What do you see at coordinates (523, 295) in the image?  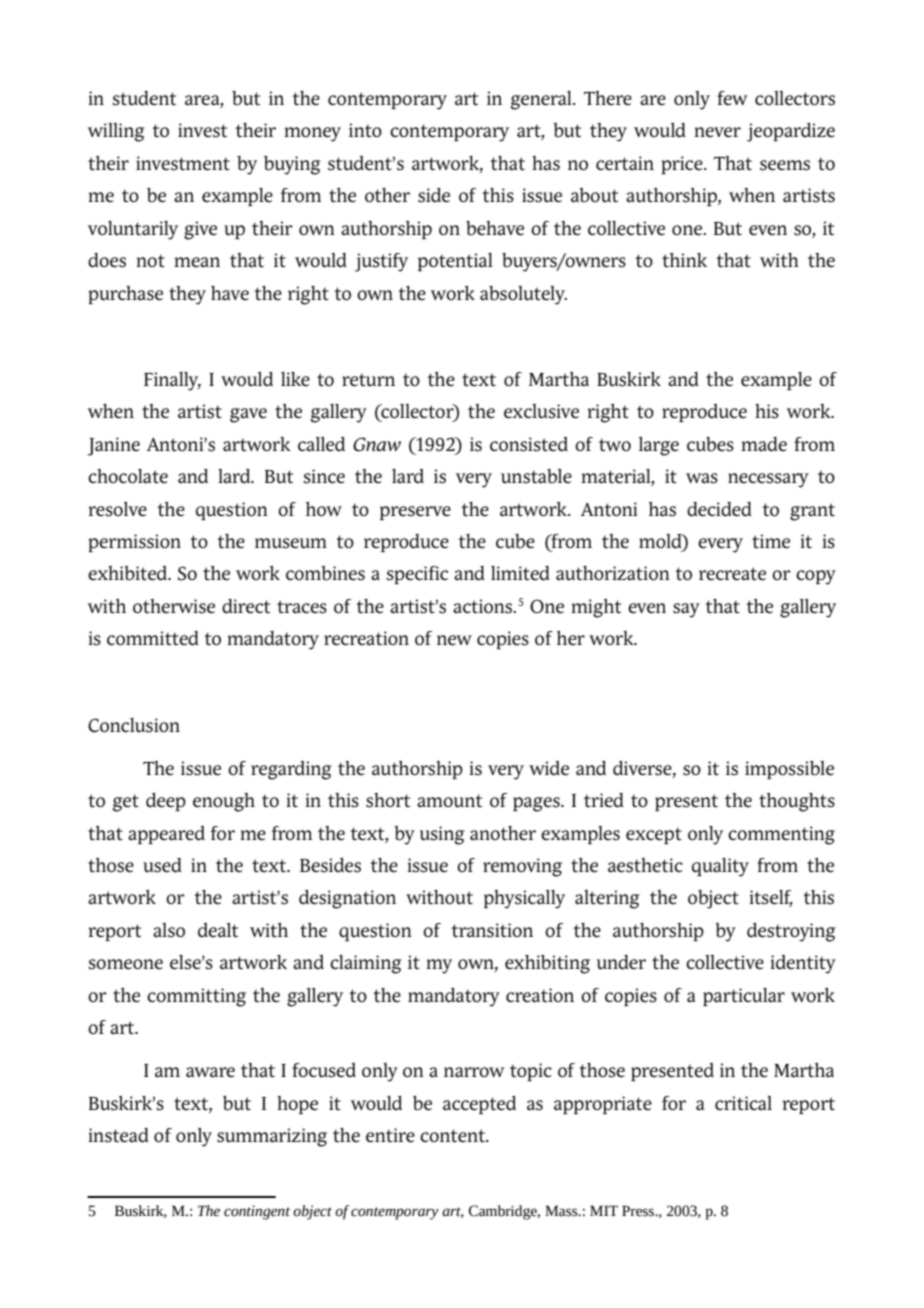 I see `absolutely` at bounding box center [523, 295].
